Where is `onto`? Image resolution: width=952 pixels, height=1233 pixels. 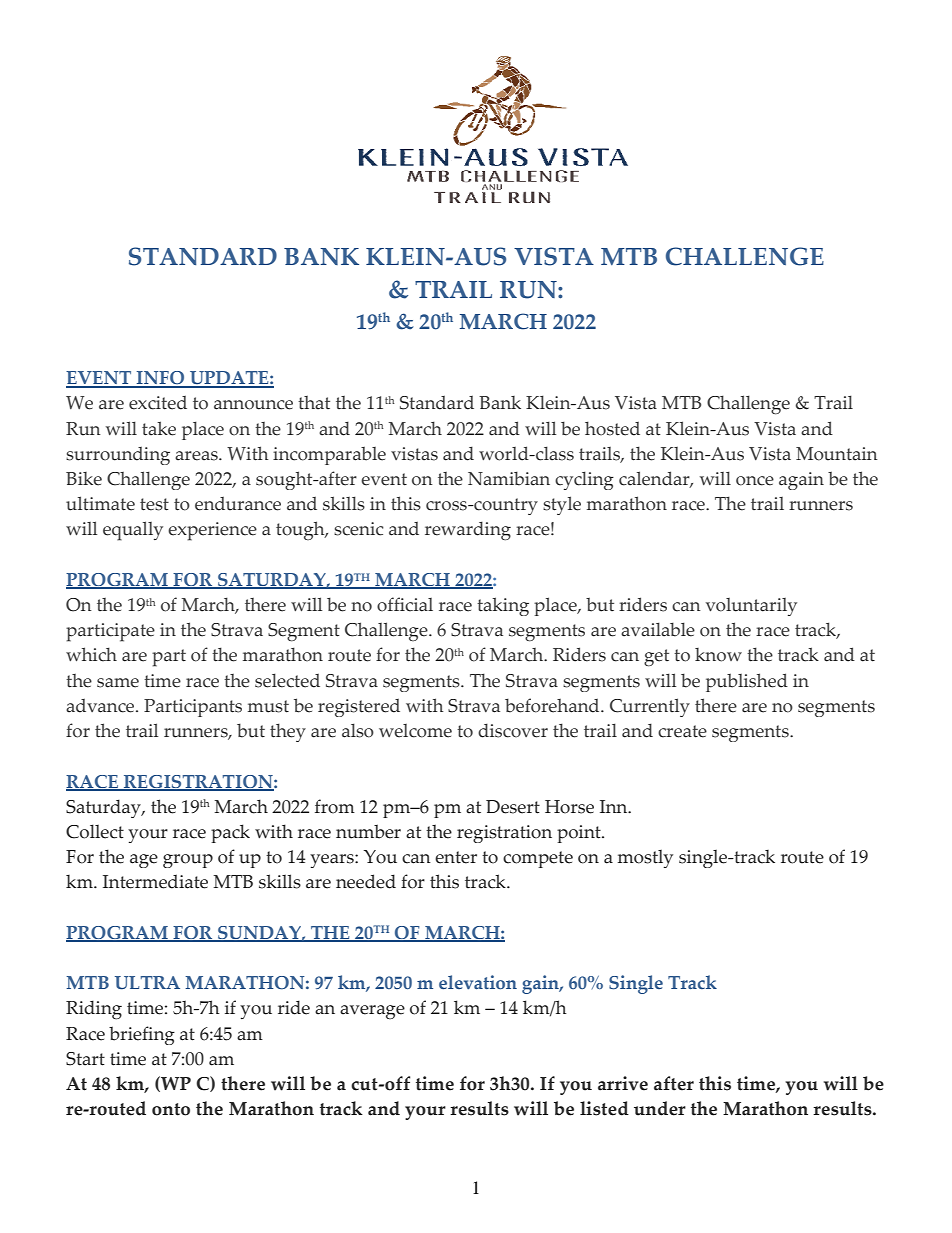 onto is located at coordinates (171, 1109).
